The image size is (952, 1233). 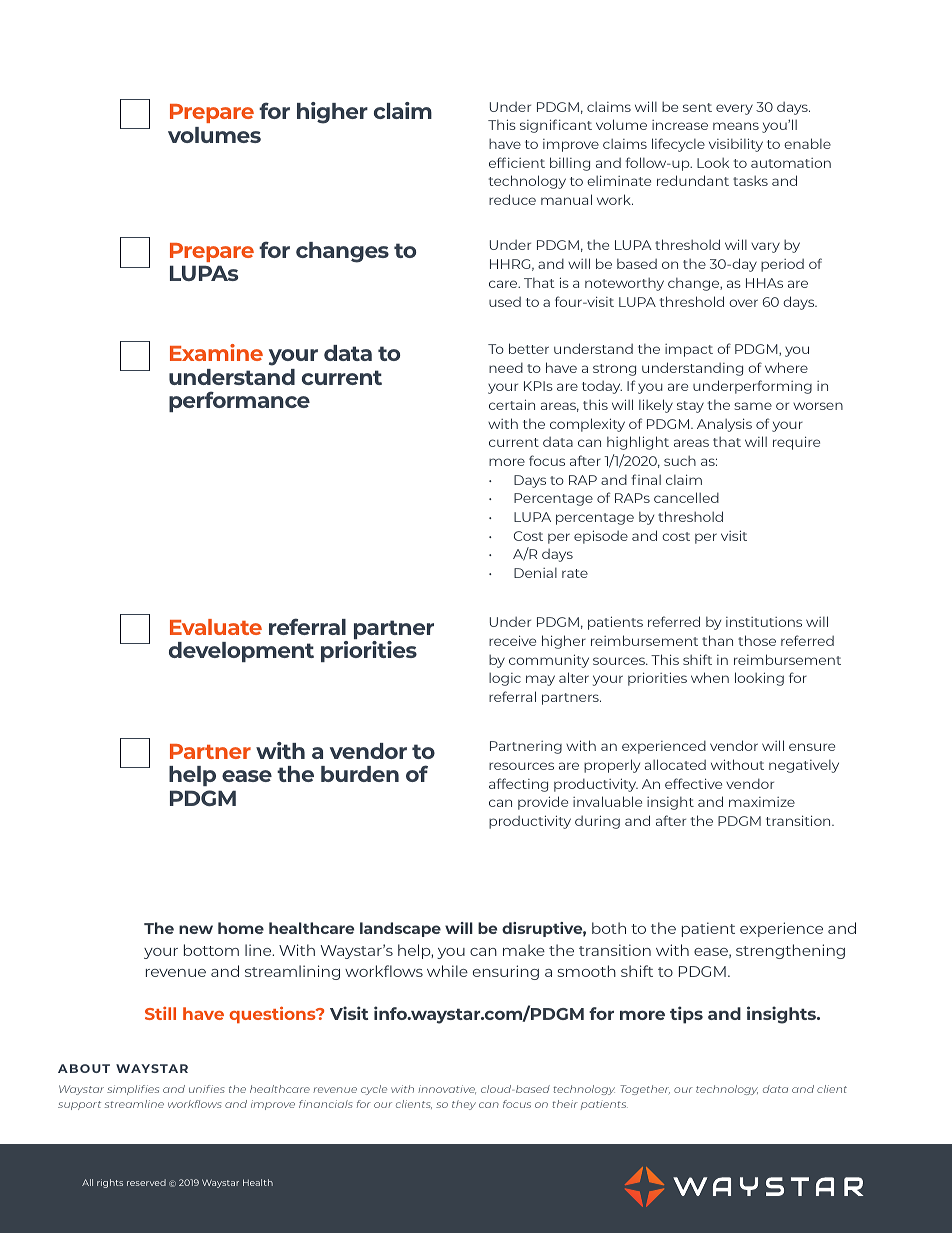 What do you see at coordinates (518, 785) in the image?
I see `affecting` at bounding box center [518, 785].
